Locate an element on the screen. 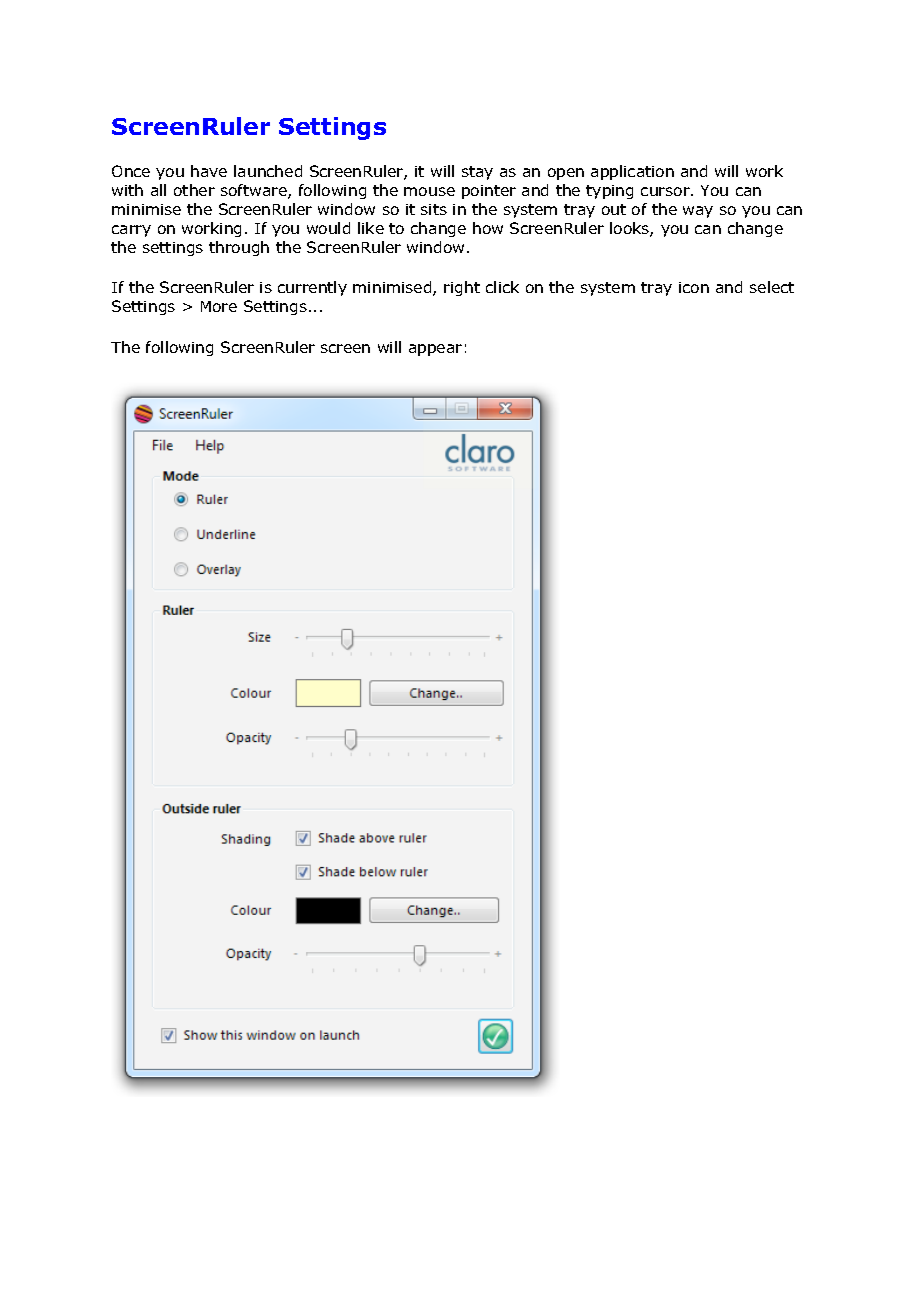 Image resolution: width=924 pixels, height=1308 pixels. select is located at coordinates (772, 287).
